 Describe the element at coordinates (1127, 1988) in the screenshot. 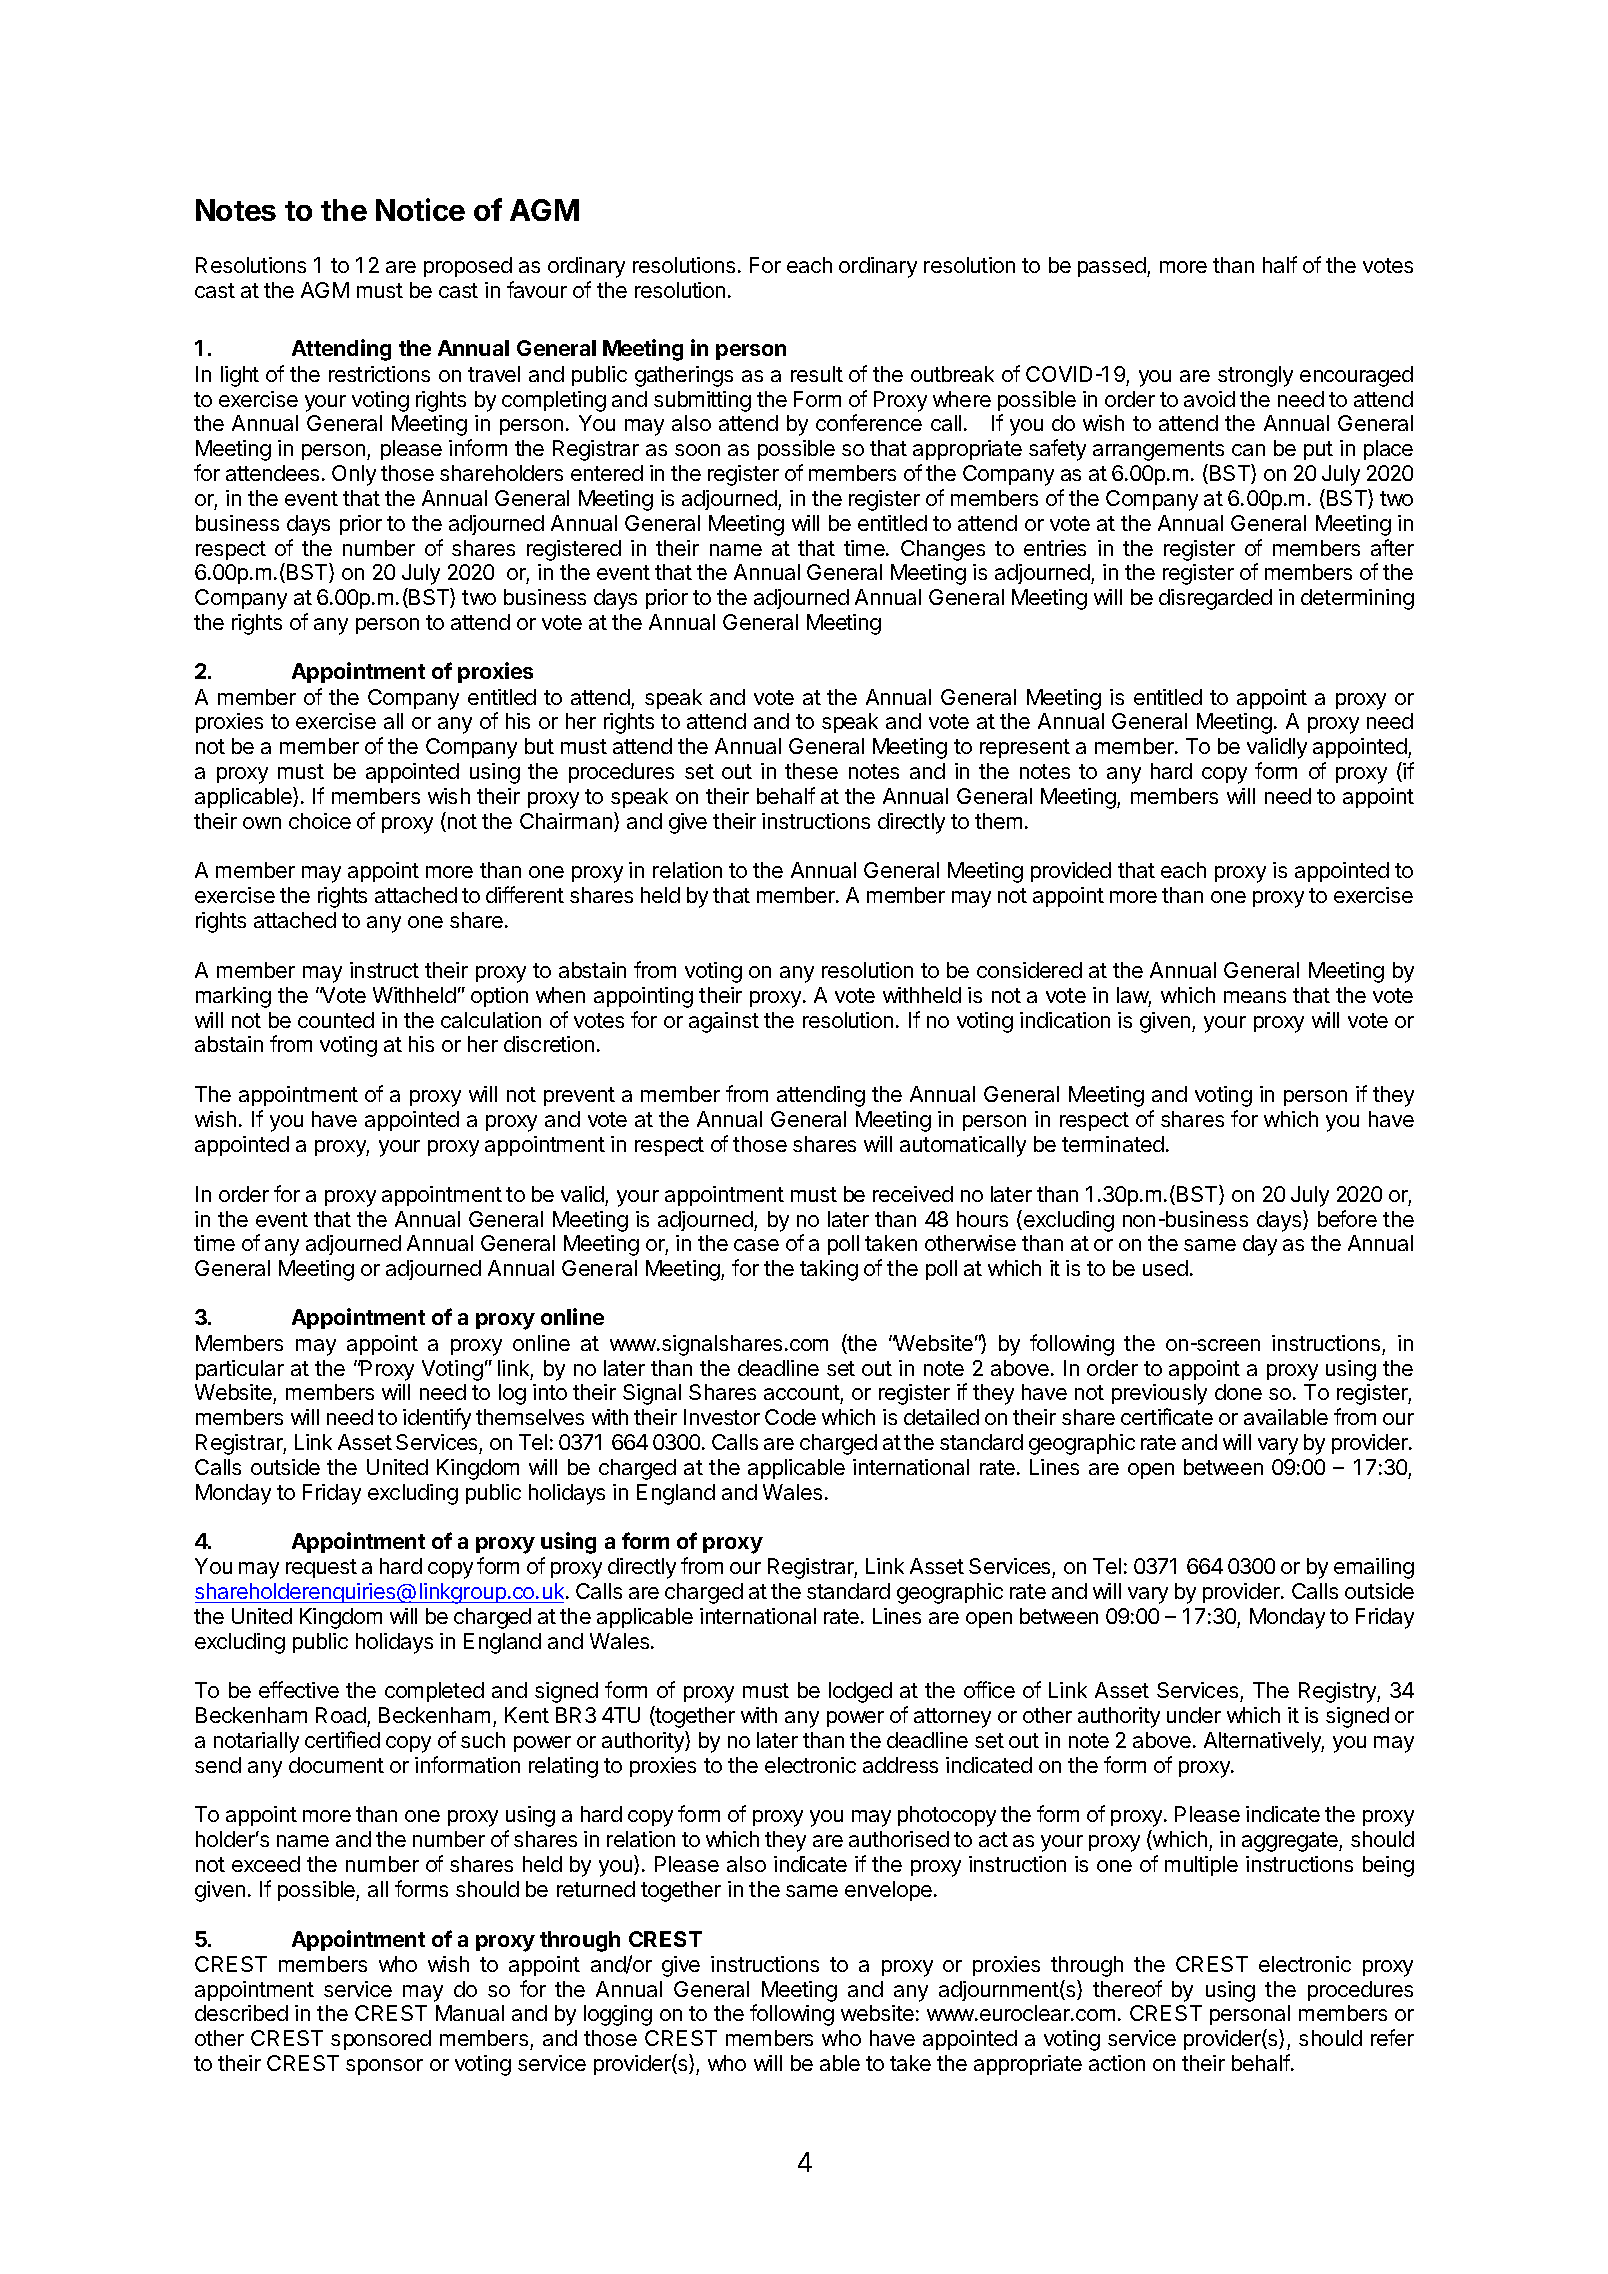

I see `thereof` at that location.
